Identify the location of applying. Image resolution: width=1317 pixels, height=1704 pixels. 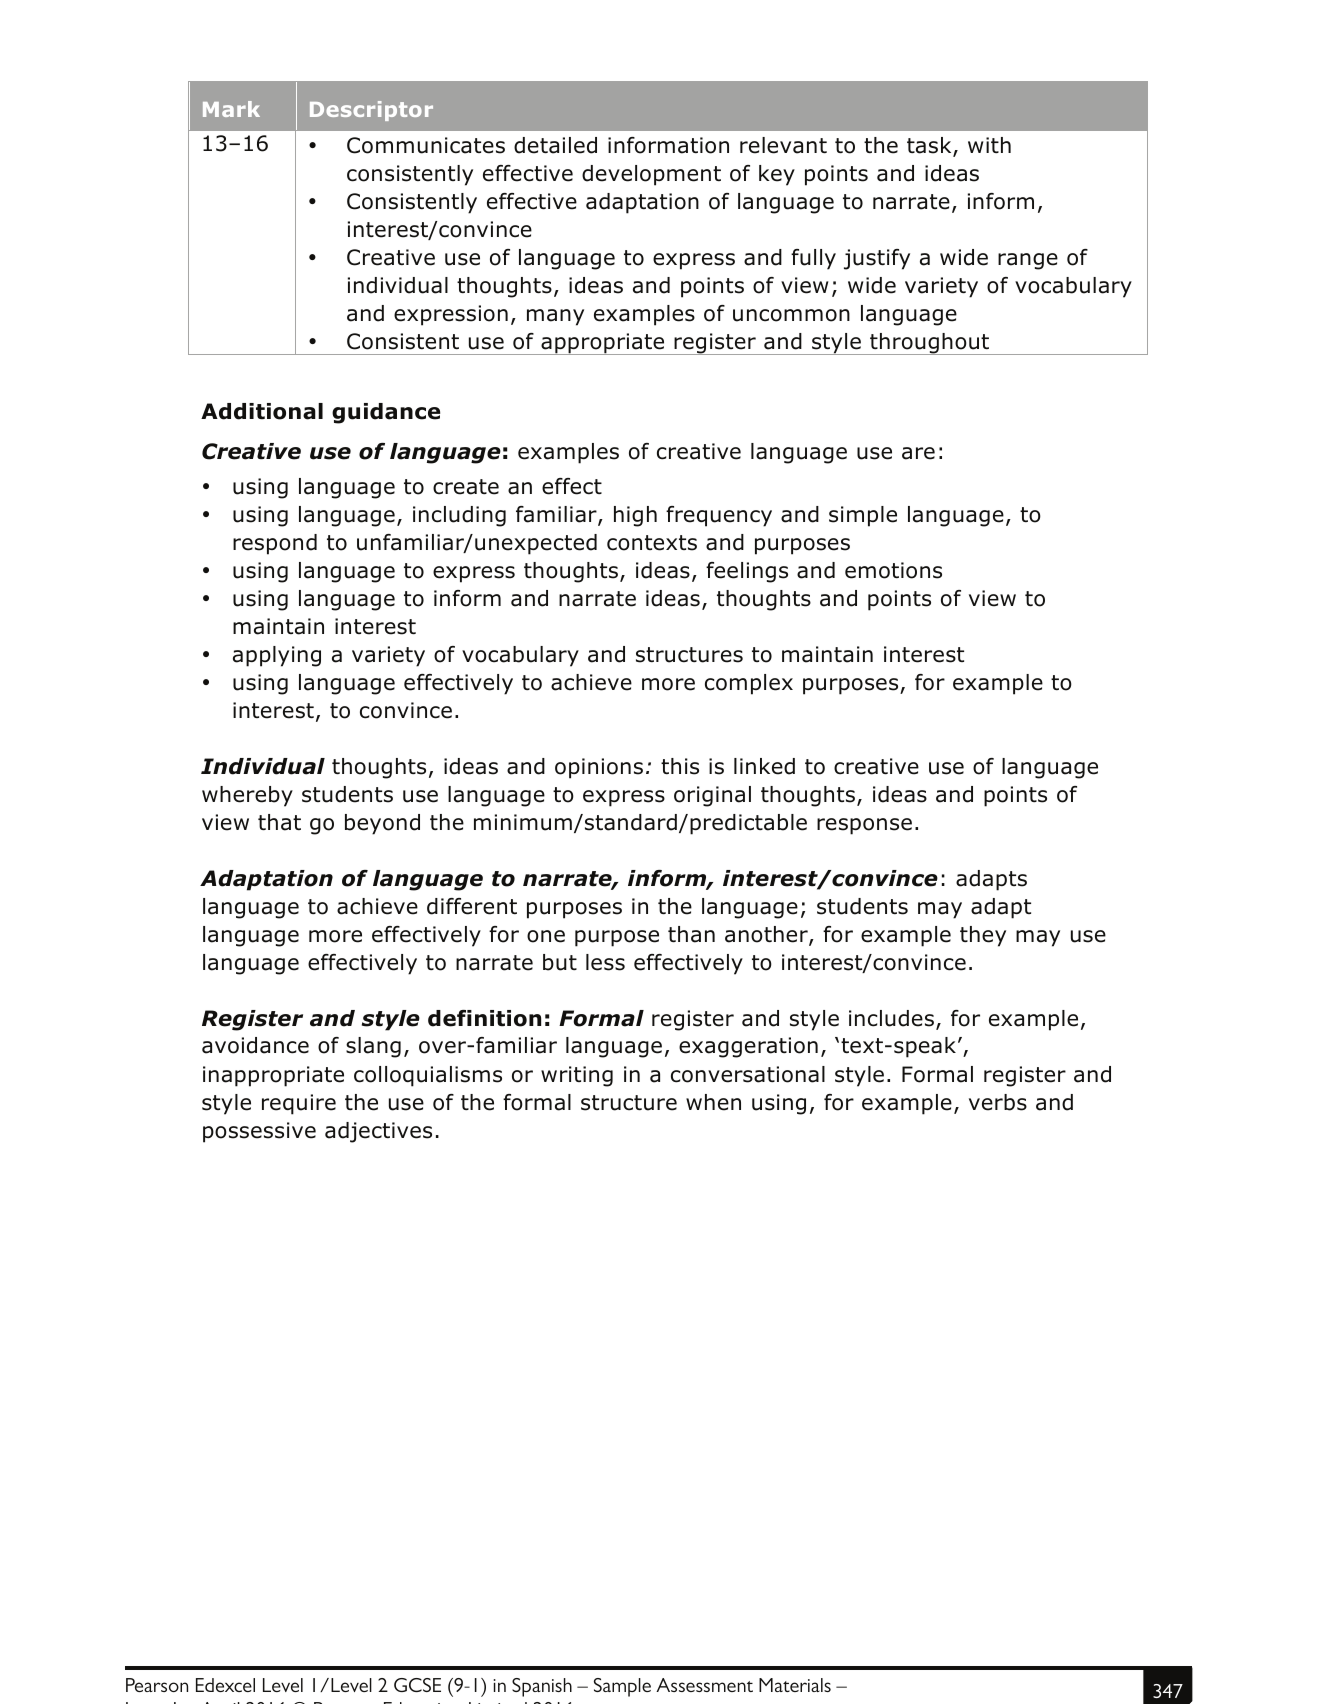
(277, 656).
